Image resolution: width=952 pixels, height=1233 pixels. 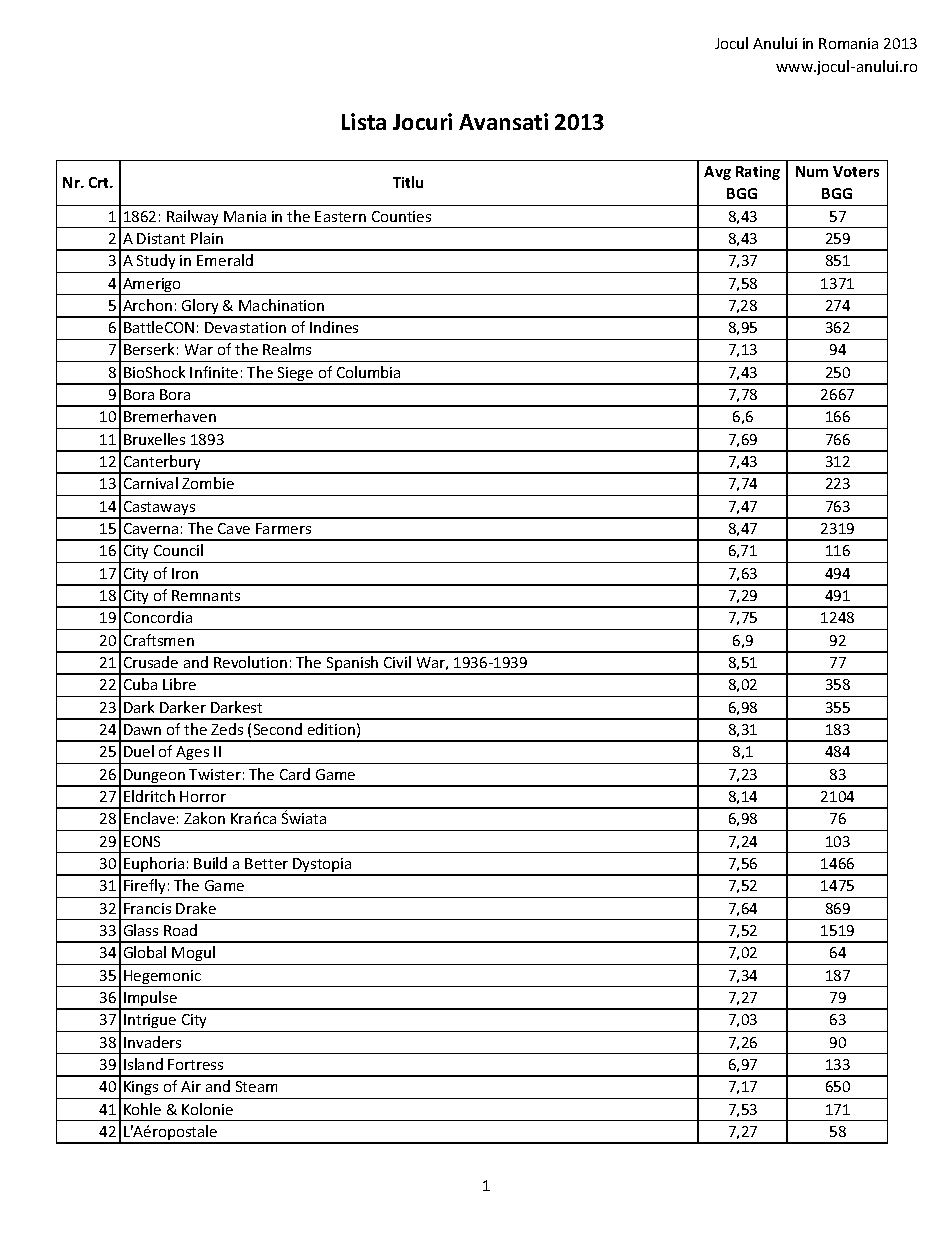 What do you see at coordinates (100, 182) in the screenshot?
I see `Crt` at bounding box center [100, 182].
